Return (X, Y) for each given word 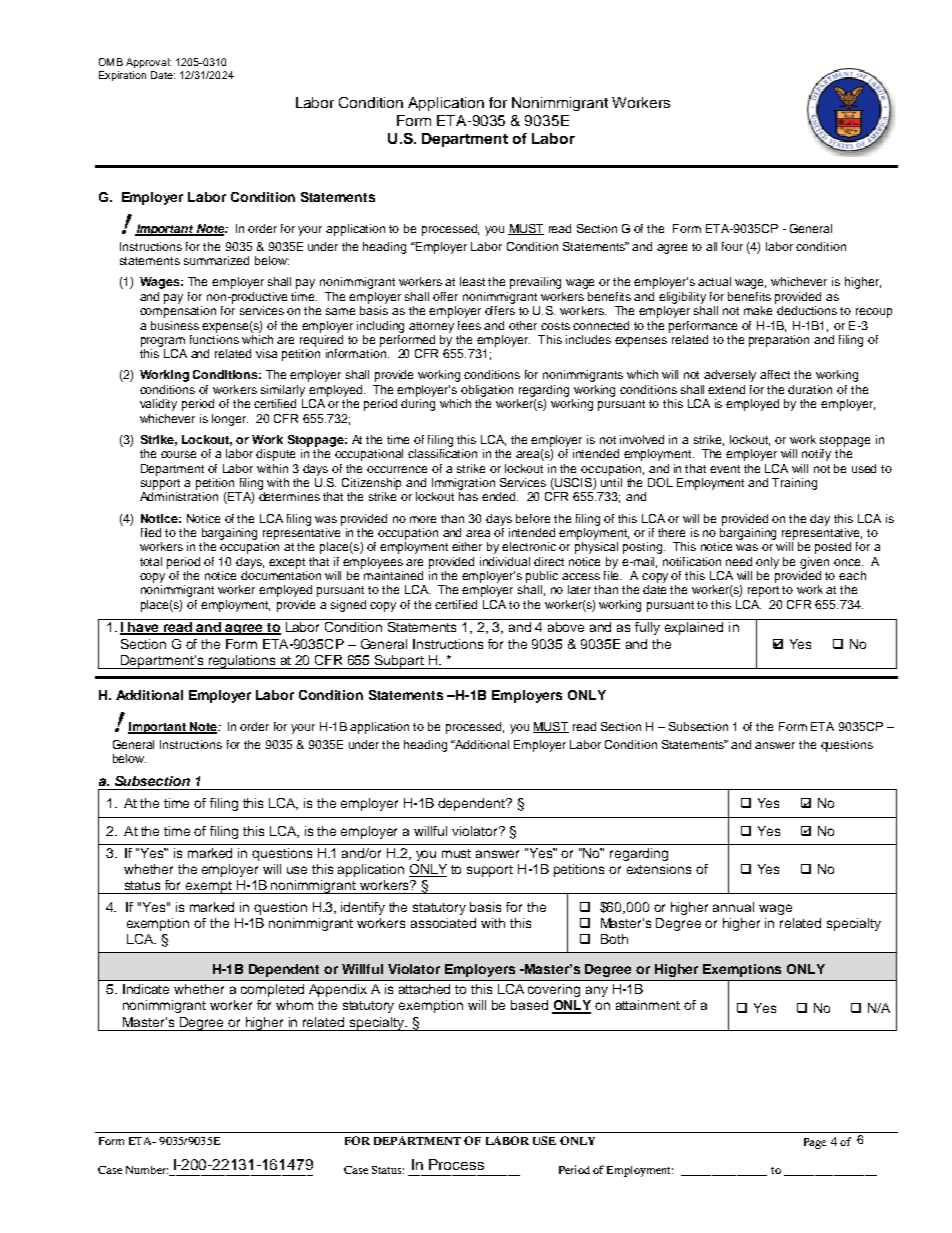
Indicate (146, 989)
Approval (148, 63)
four (732, 246)
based (529, 1005)
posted (833, 548)
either (467, 546)
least (472, 281)
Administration (179, 496)
